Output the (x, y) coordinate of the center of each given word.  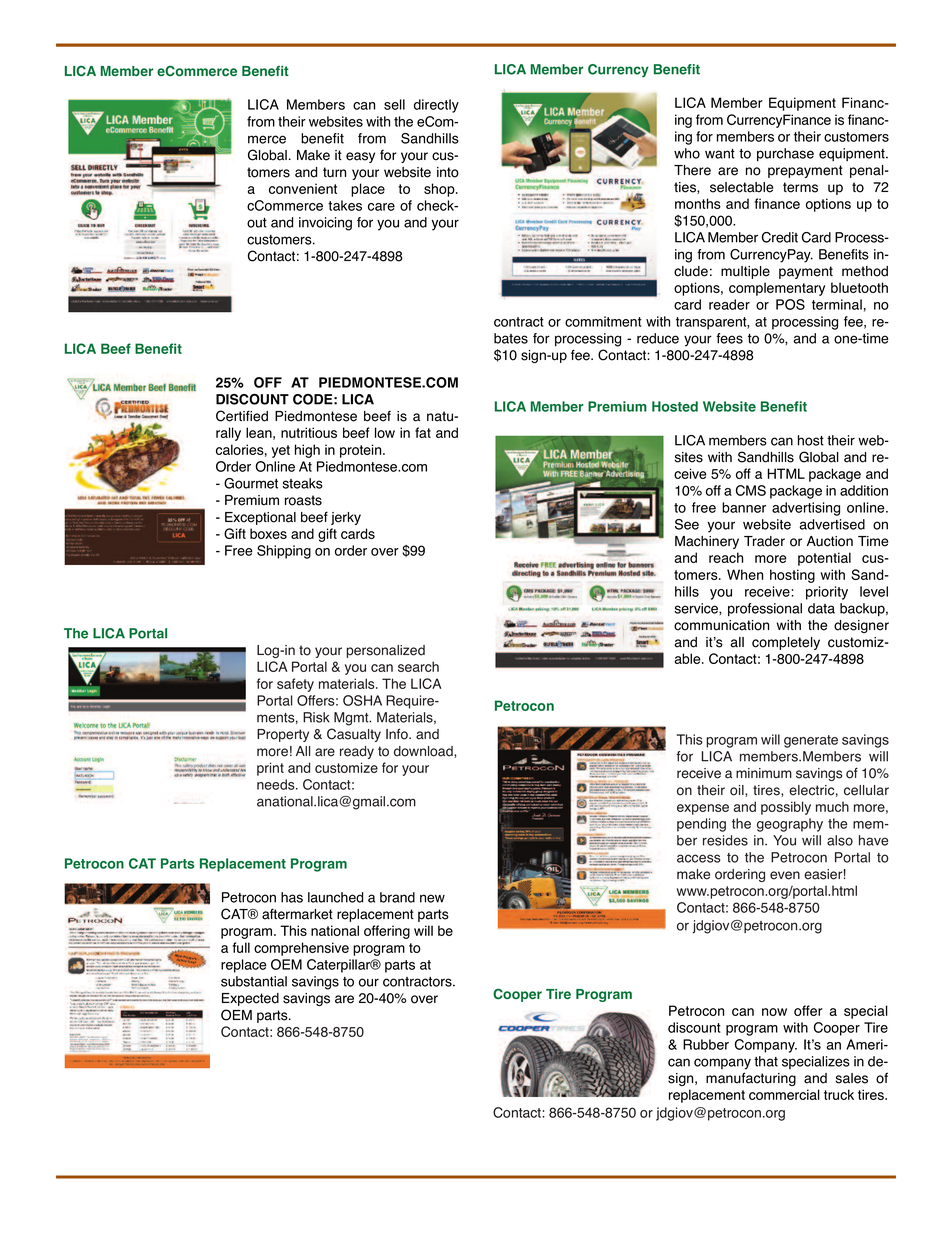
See (687, 524)
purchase (785, 154)
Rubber (706, 1044)
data (821, 608)
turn (334, 172)
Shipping (284, 552)
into (448, 172)
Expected (250, 999)
